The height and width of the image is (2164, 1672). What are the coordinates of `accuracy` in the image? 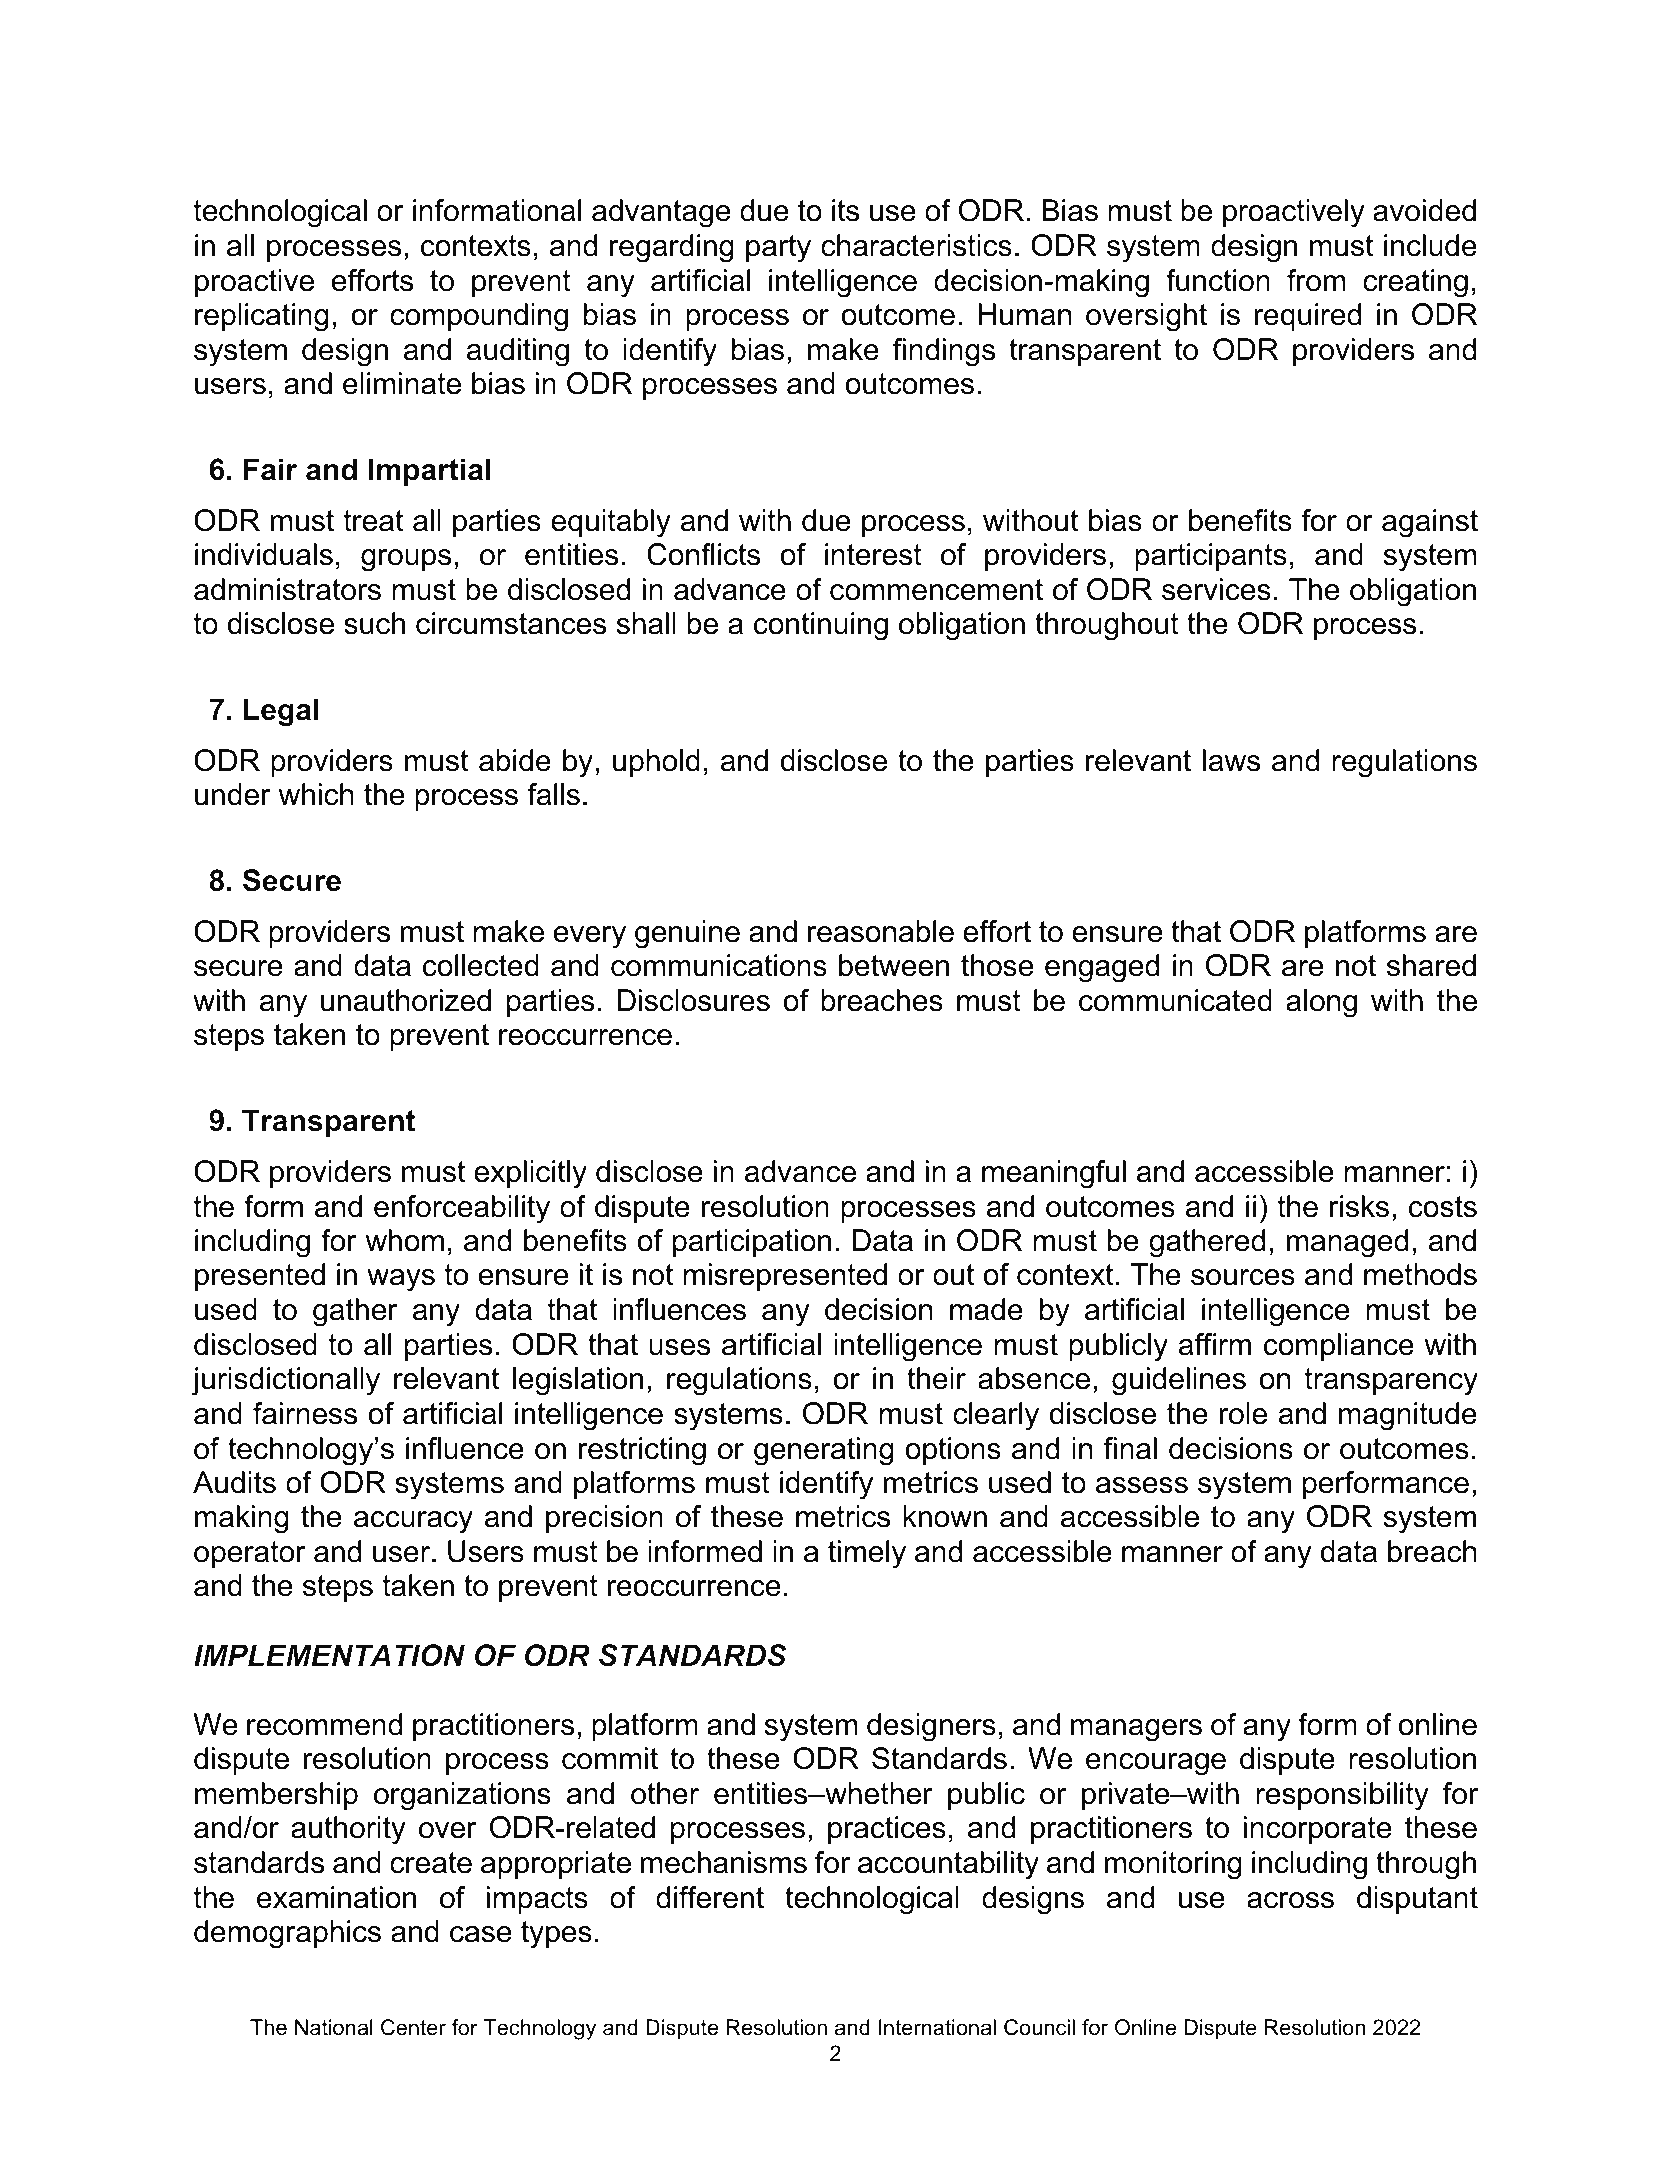 It's located at (413, 1522).
